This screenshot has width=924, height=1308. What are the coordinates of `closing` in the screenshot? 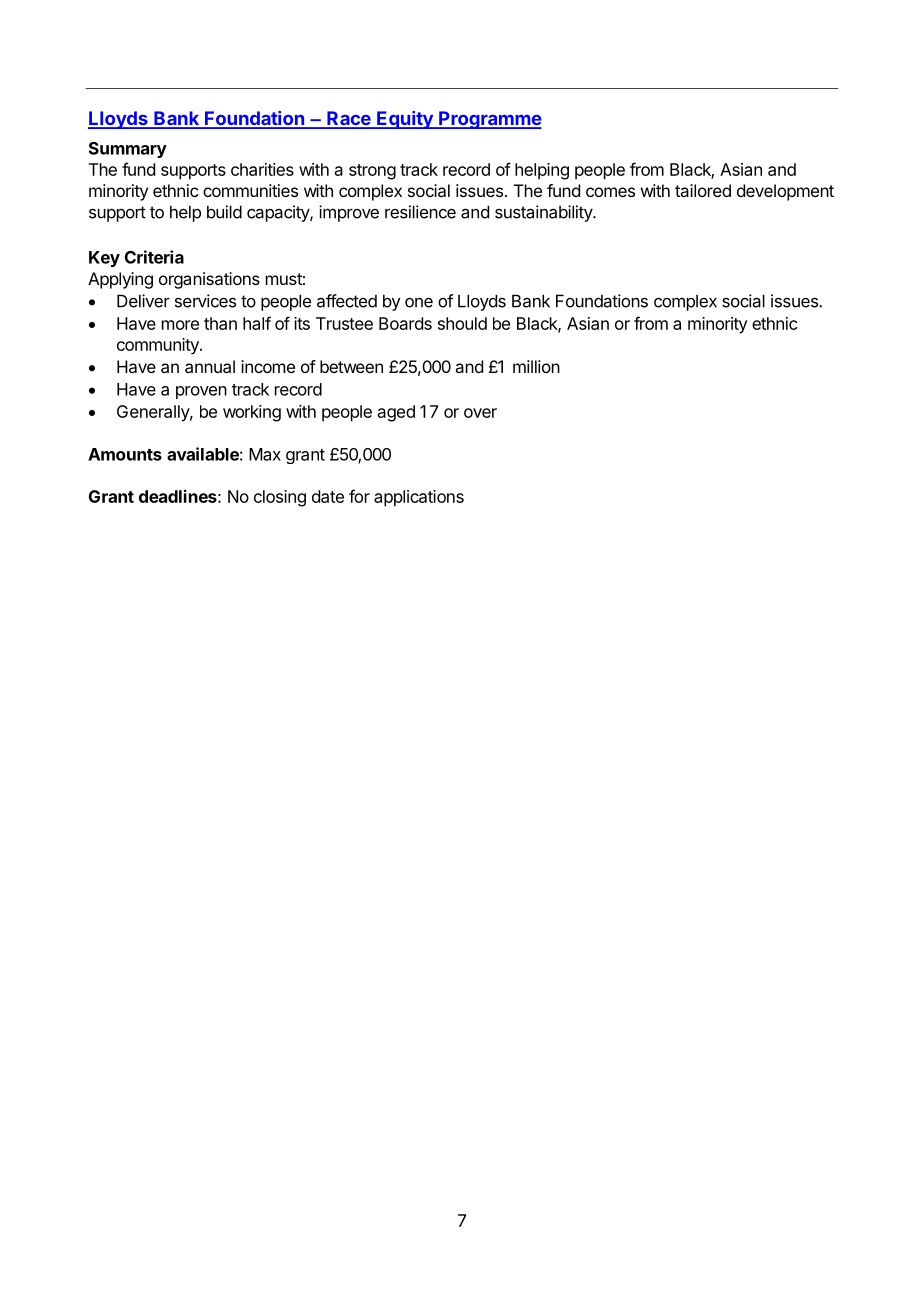 It's located at (280, 498).
